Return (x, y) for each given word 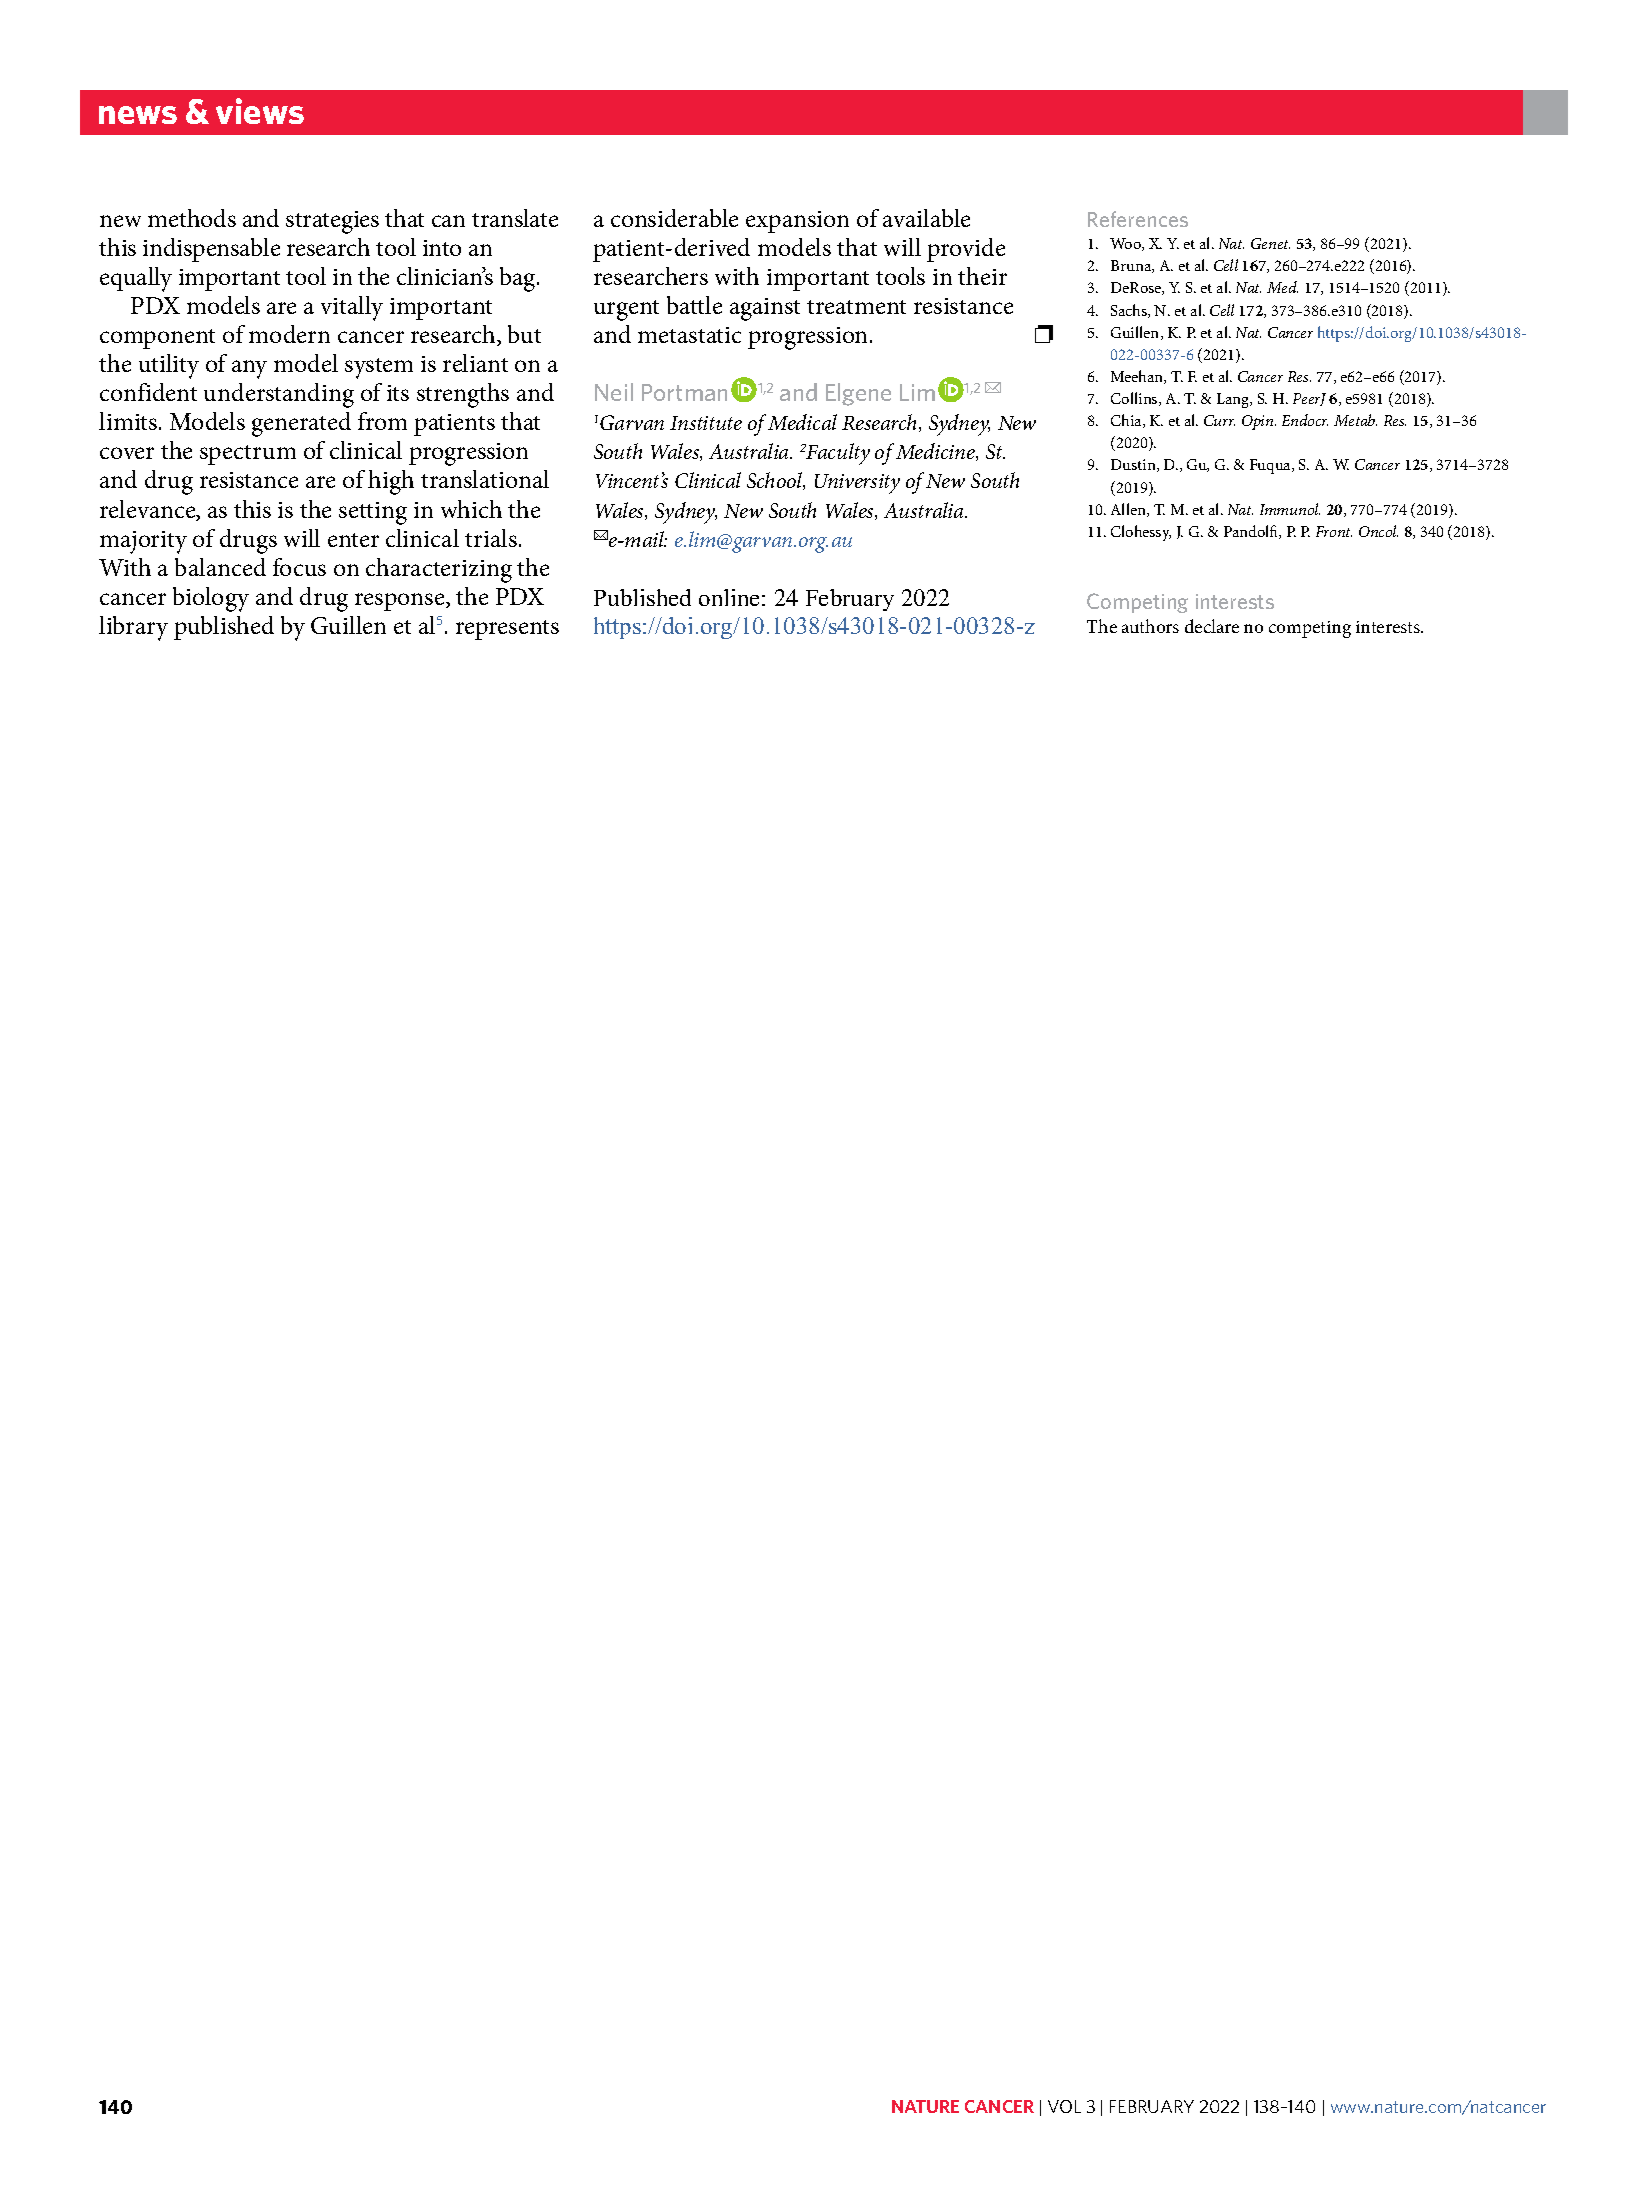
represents (507, 630)
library (133, 628)
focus (299, 567)
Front (1334, 531)
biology (211, 599)
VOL (1064, 2106)
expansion (797, 222)
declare (1212, 626)
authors (1150, 626)
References (1138, 219)
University (857, 484)
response (401, 602)
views (260, 111)
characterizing (439, 570)
